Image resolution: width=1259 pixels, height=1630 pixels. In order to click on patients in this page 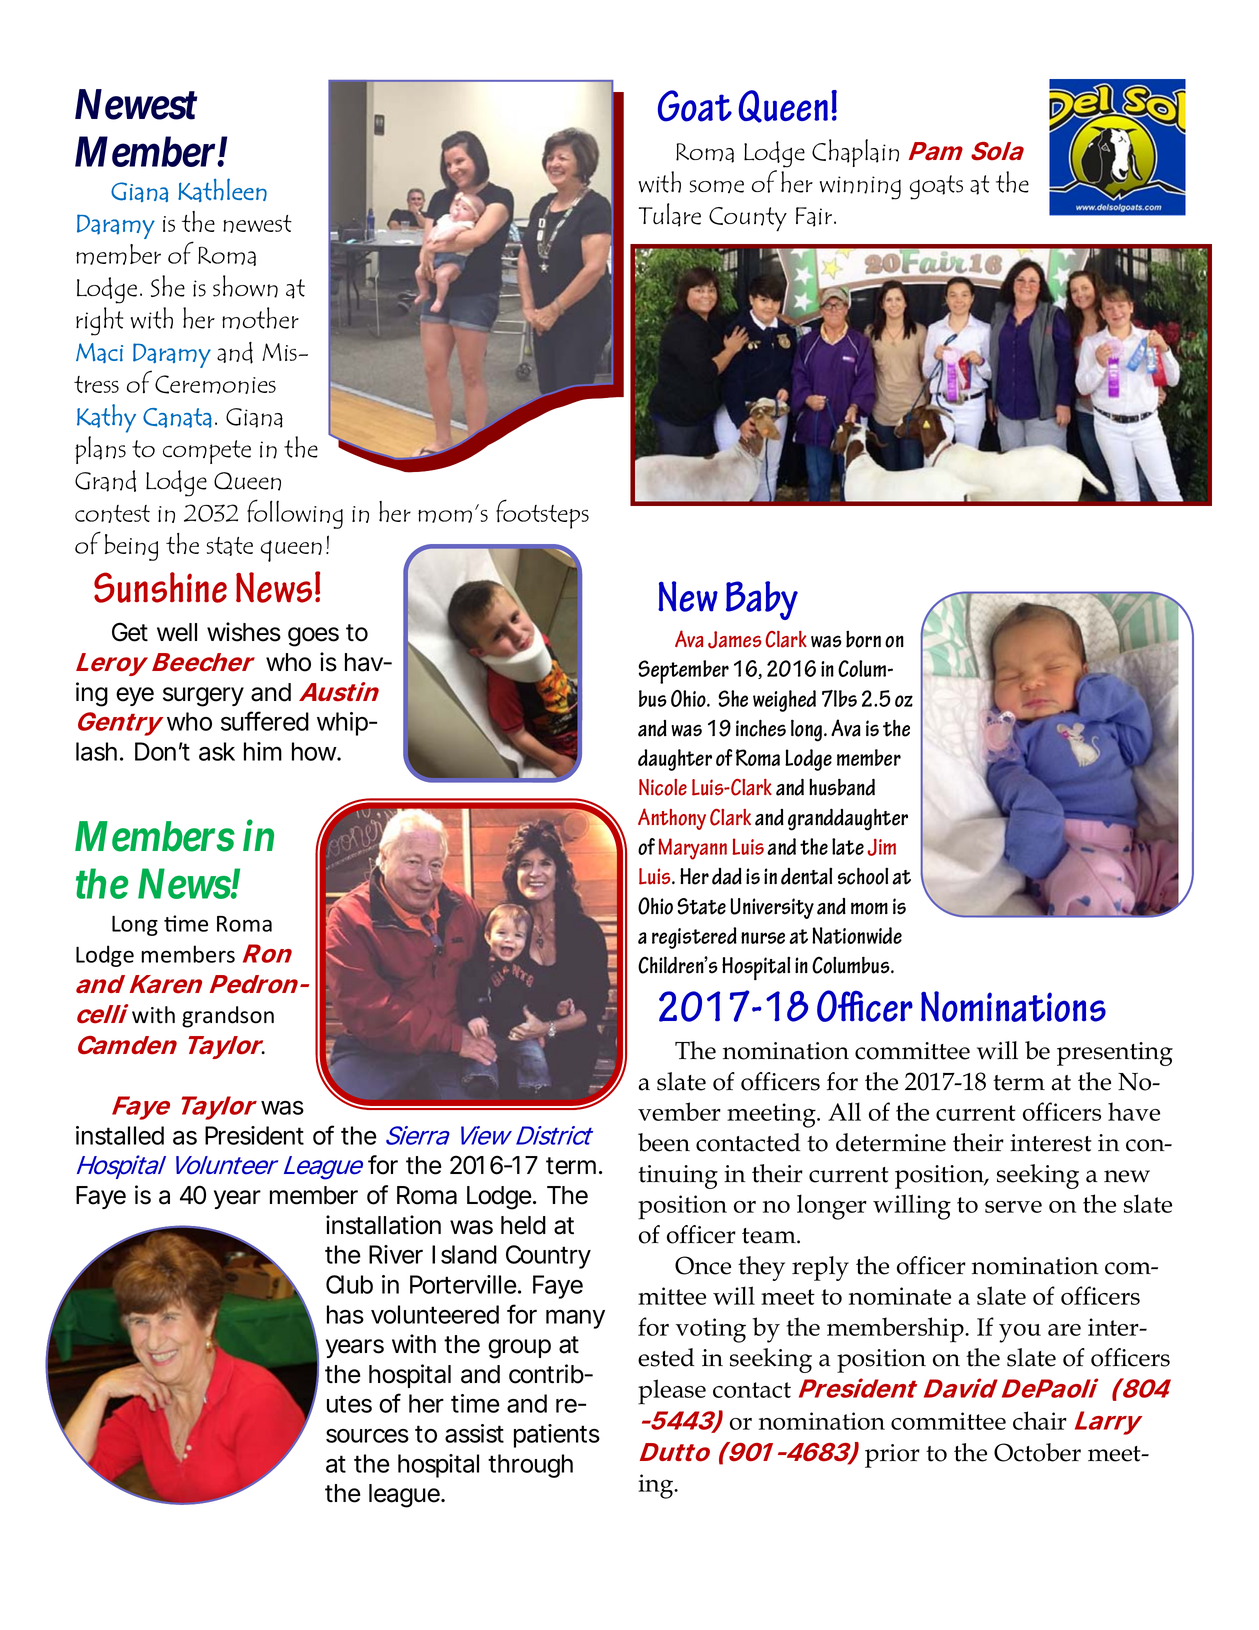, I will do `click(557, 1436)`.
